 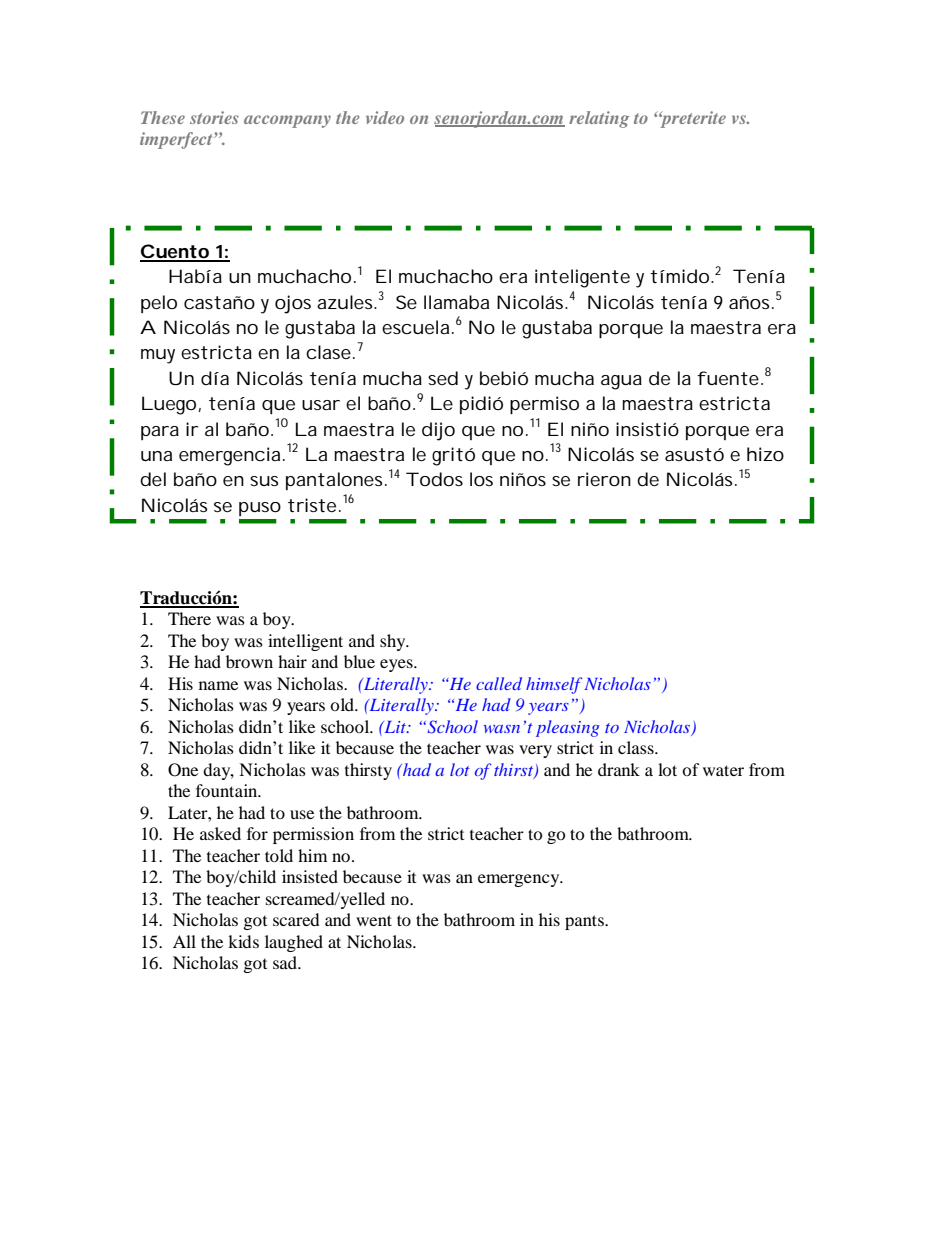 What do you see at coordinates (621, 382) in the screenshot?
I see `agua` at bounding box center [621, 382].
